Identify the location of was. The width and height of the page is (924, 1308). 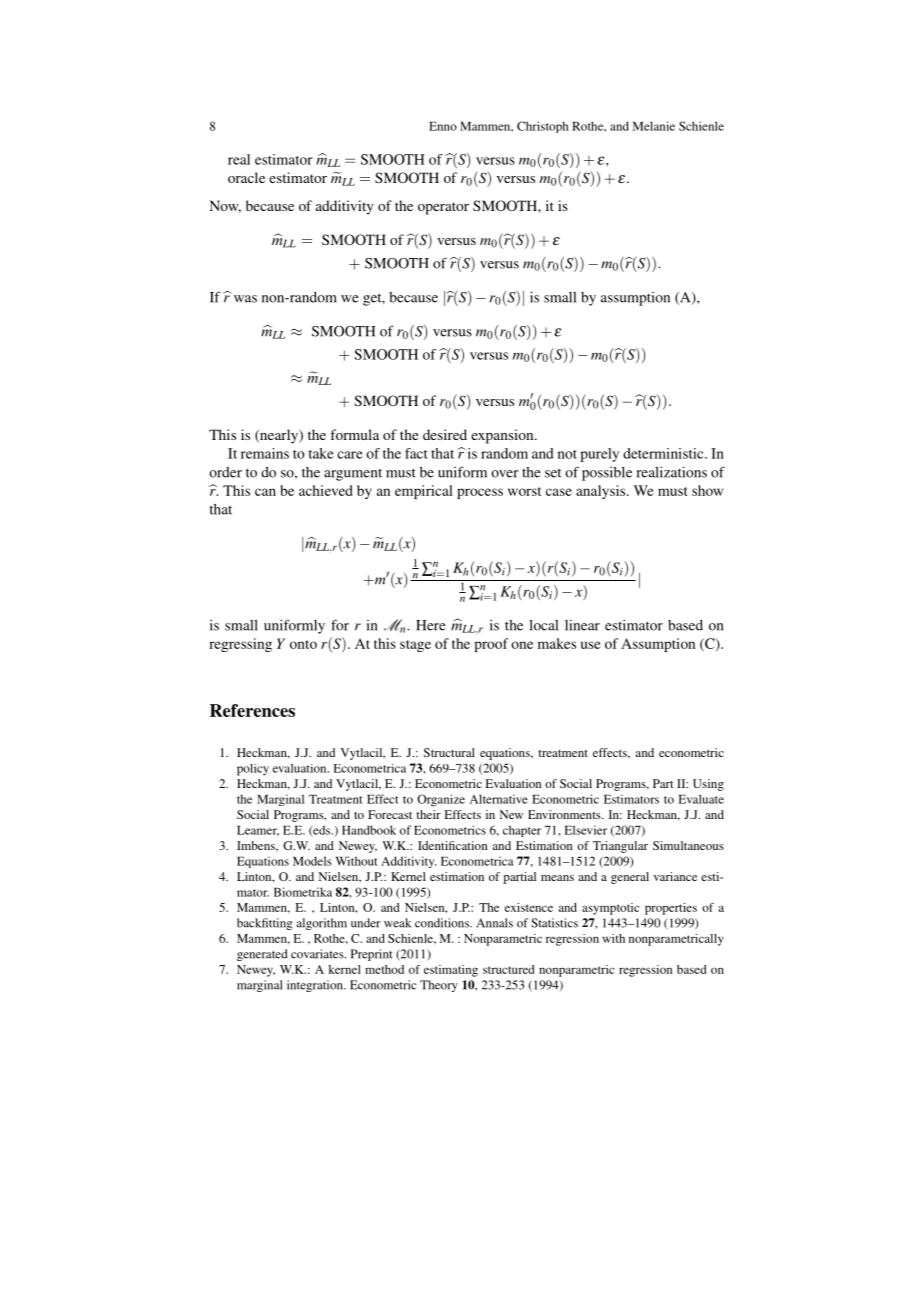
(244, 298).
